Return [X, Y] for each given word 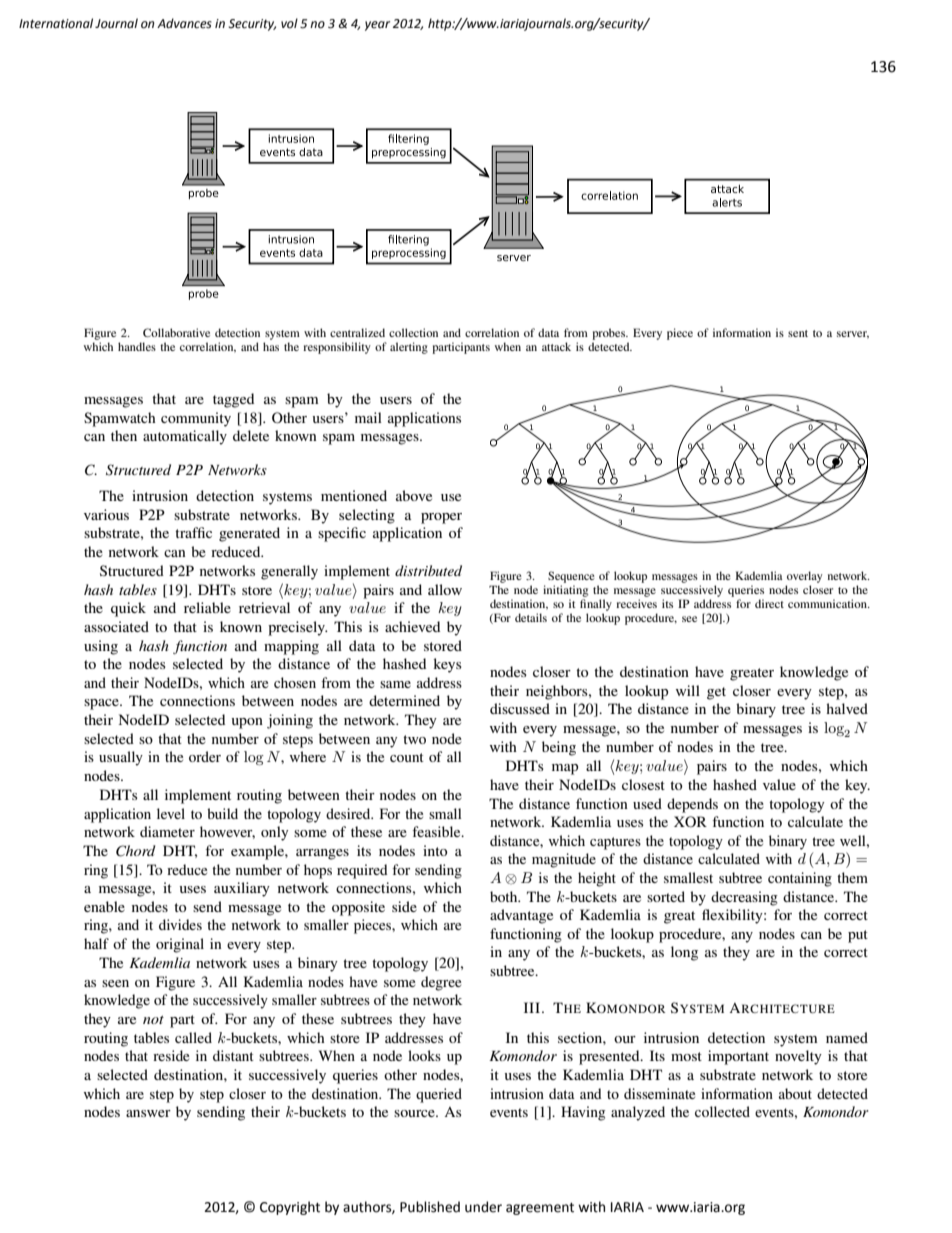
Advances [184, 23]
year [377, 26]
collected [722, 1111]
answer [148, 1113]
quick [128, 609]
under [483, 1207]
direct [769, 603]
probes [610, 334]
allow [445, 589]
